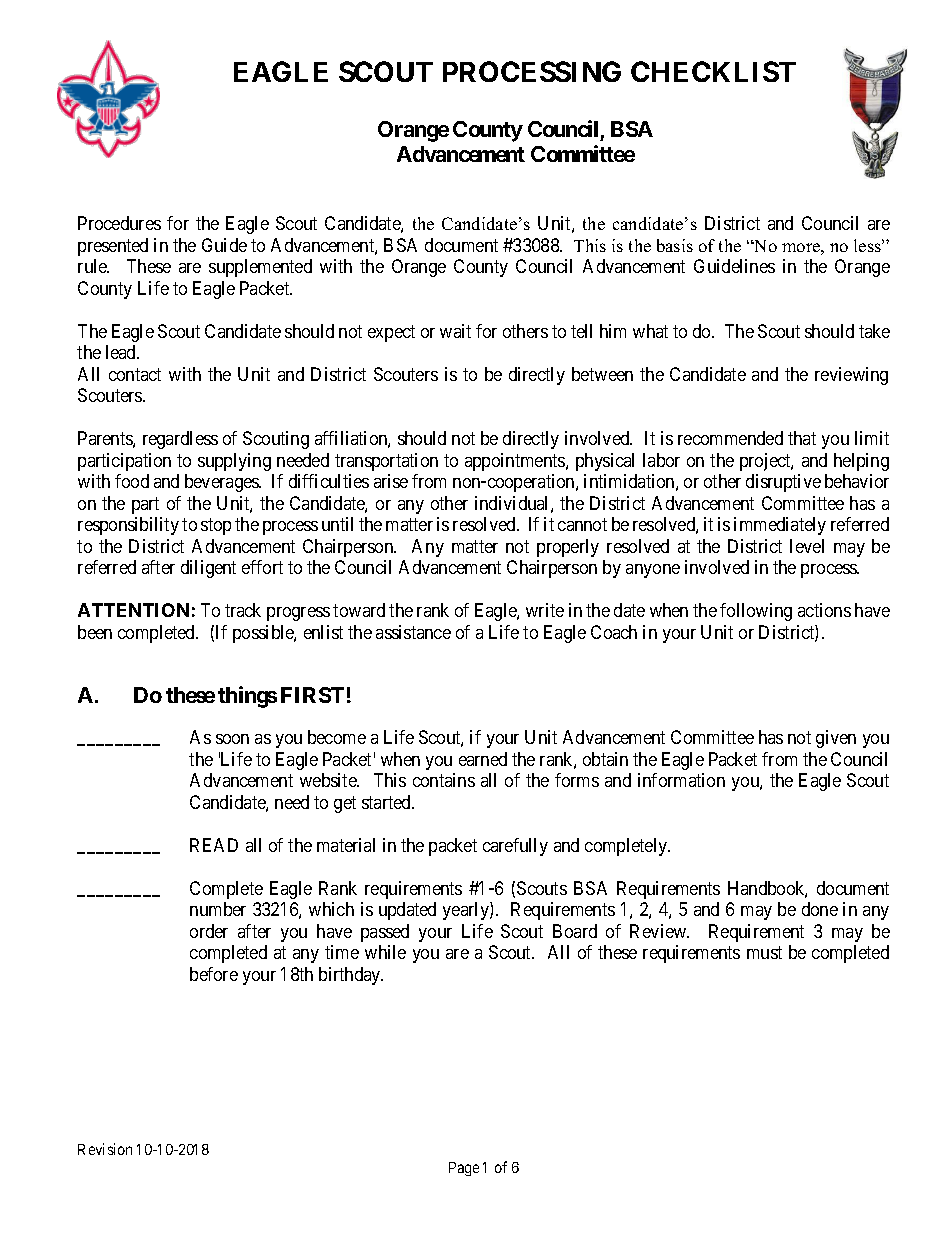 The width and height of the image is (952, 1233). I want to click on CHECKLIST, so click(713, 71).
